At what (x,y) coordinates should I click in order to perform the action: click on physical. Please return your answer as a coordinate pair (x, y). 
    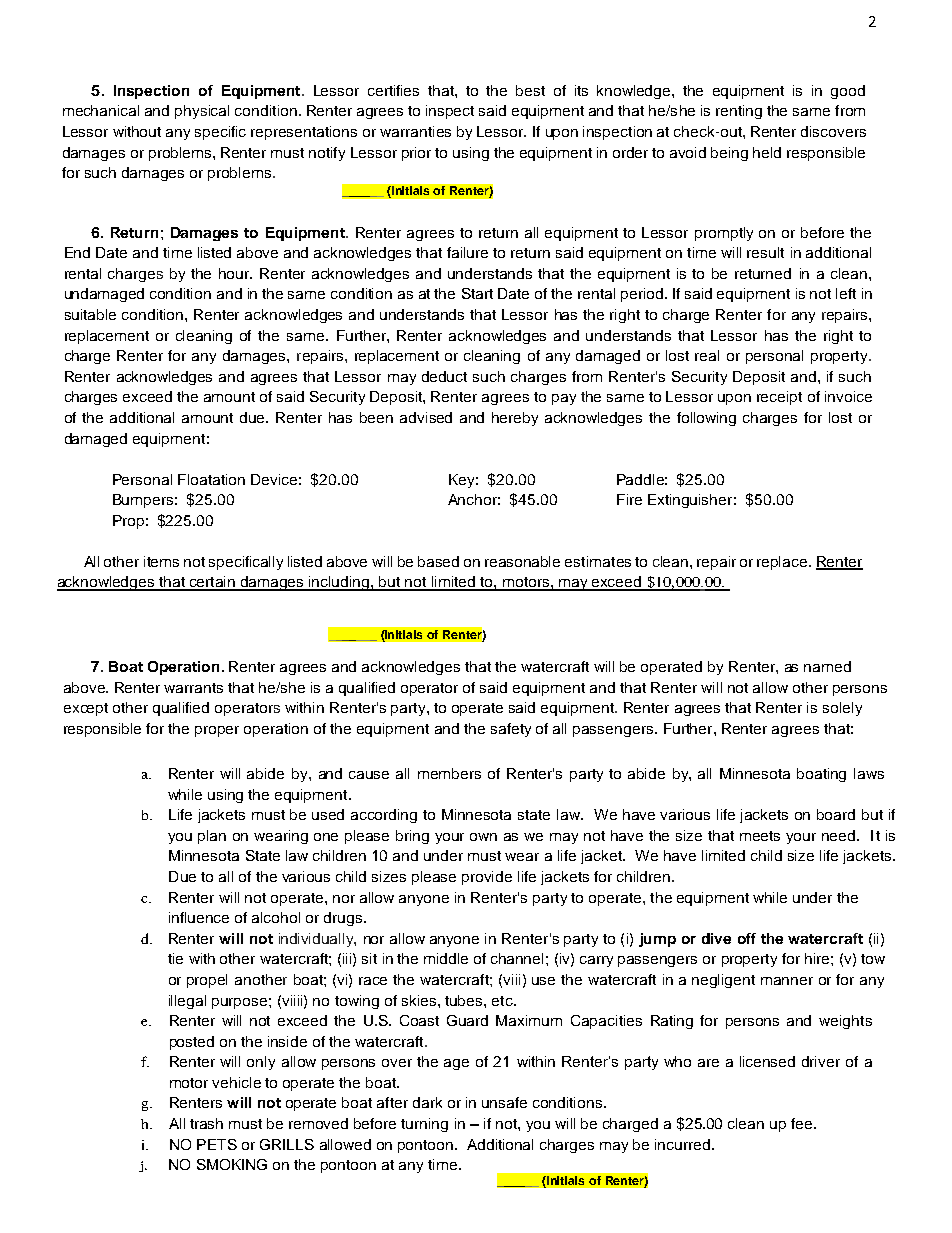
    Looking at the image, I should click on (202, 112).
